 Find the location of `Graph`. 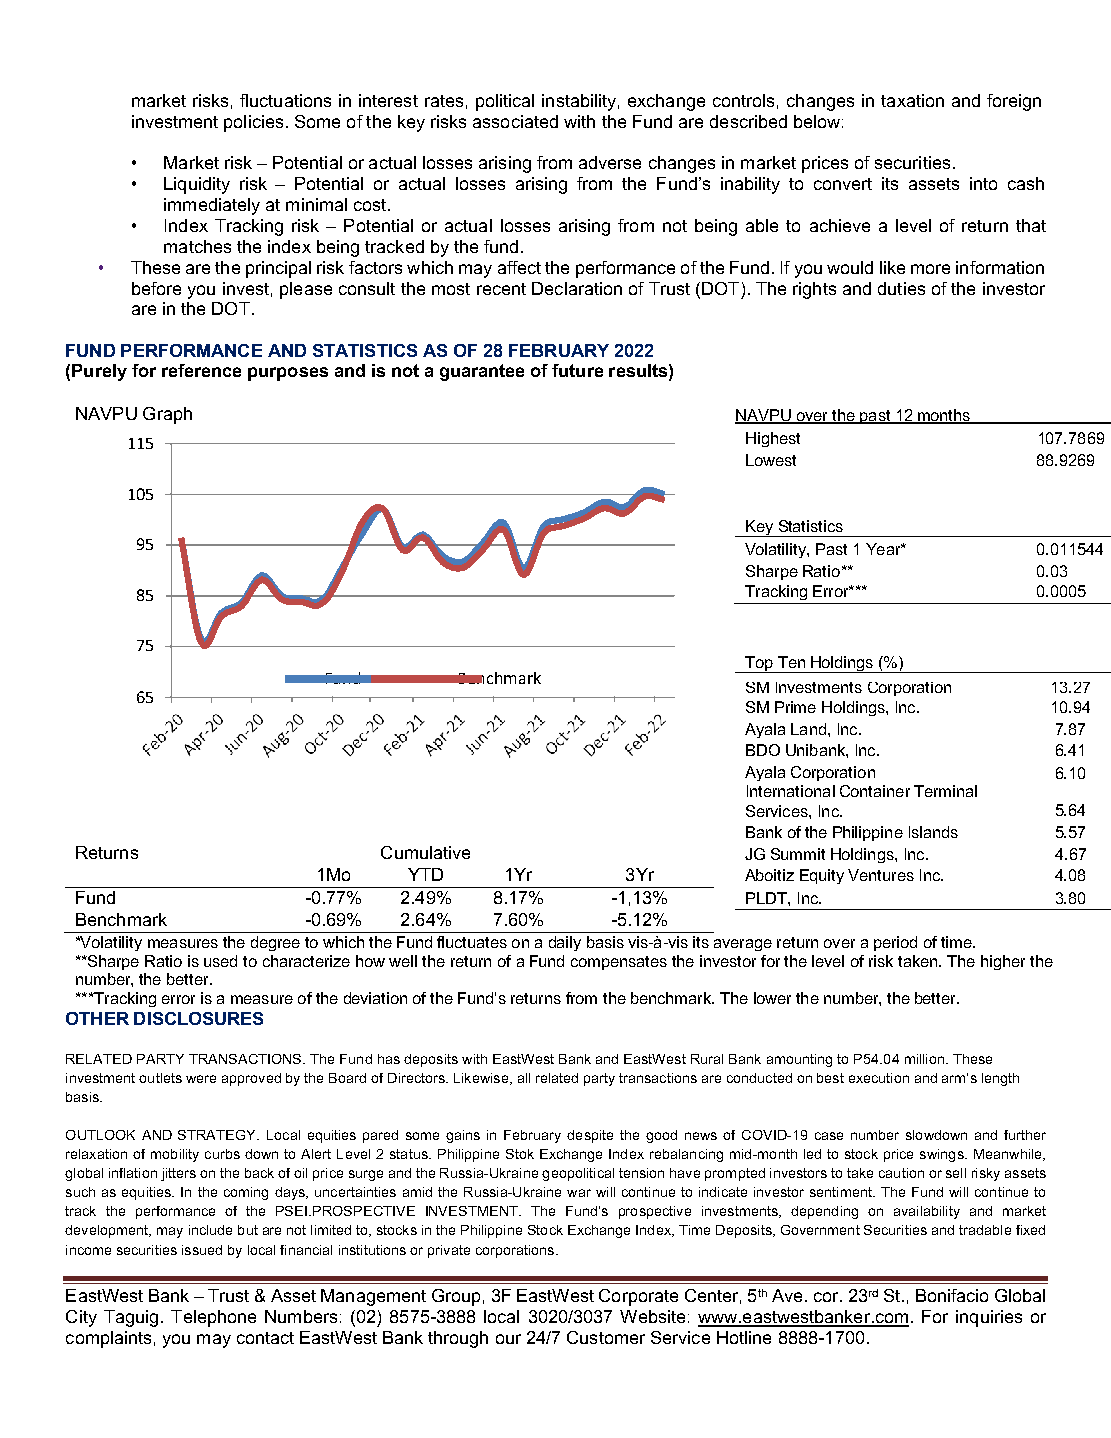

Graph is located at coordinates (167, 415).
